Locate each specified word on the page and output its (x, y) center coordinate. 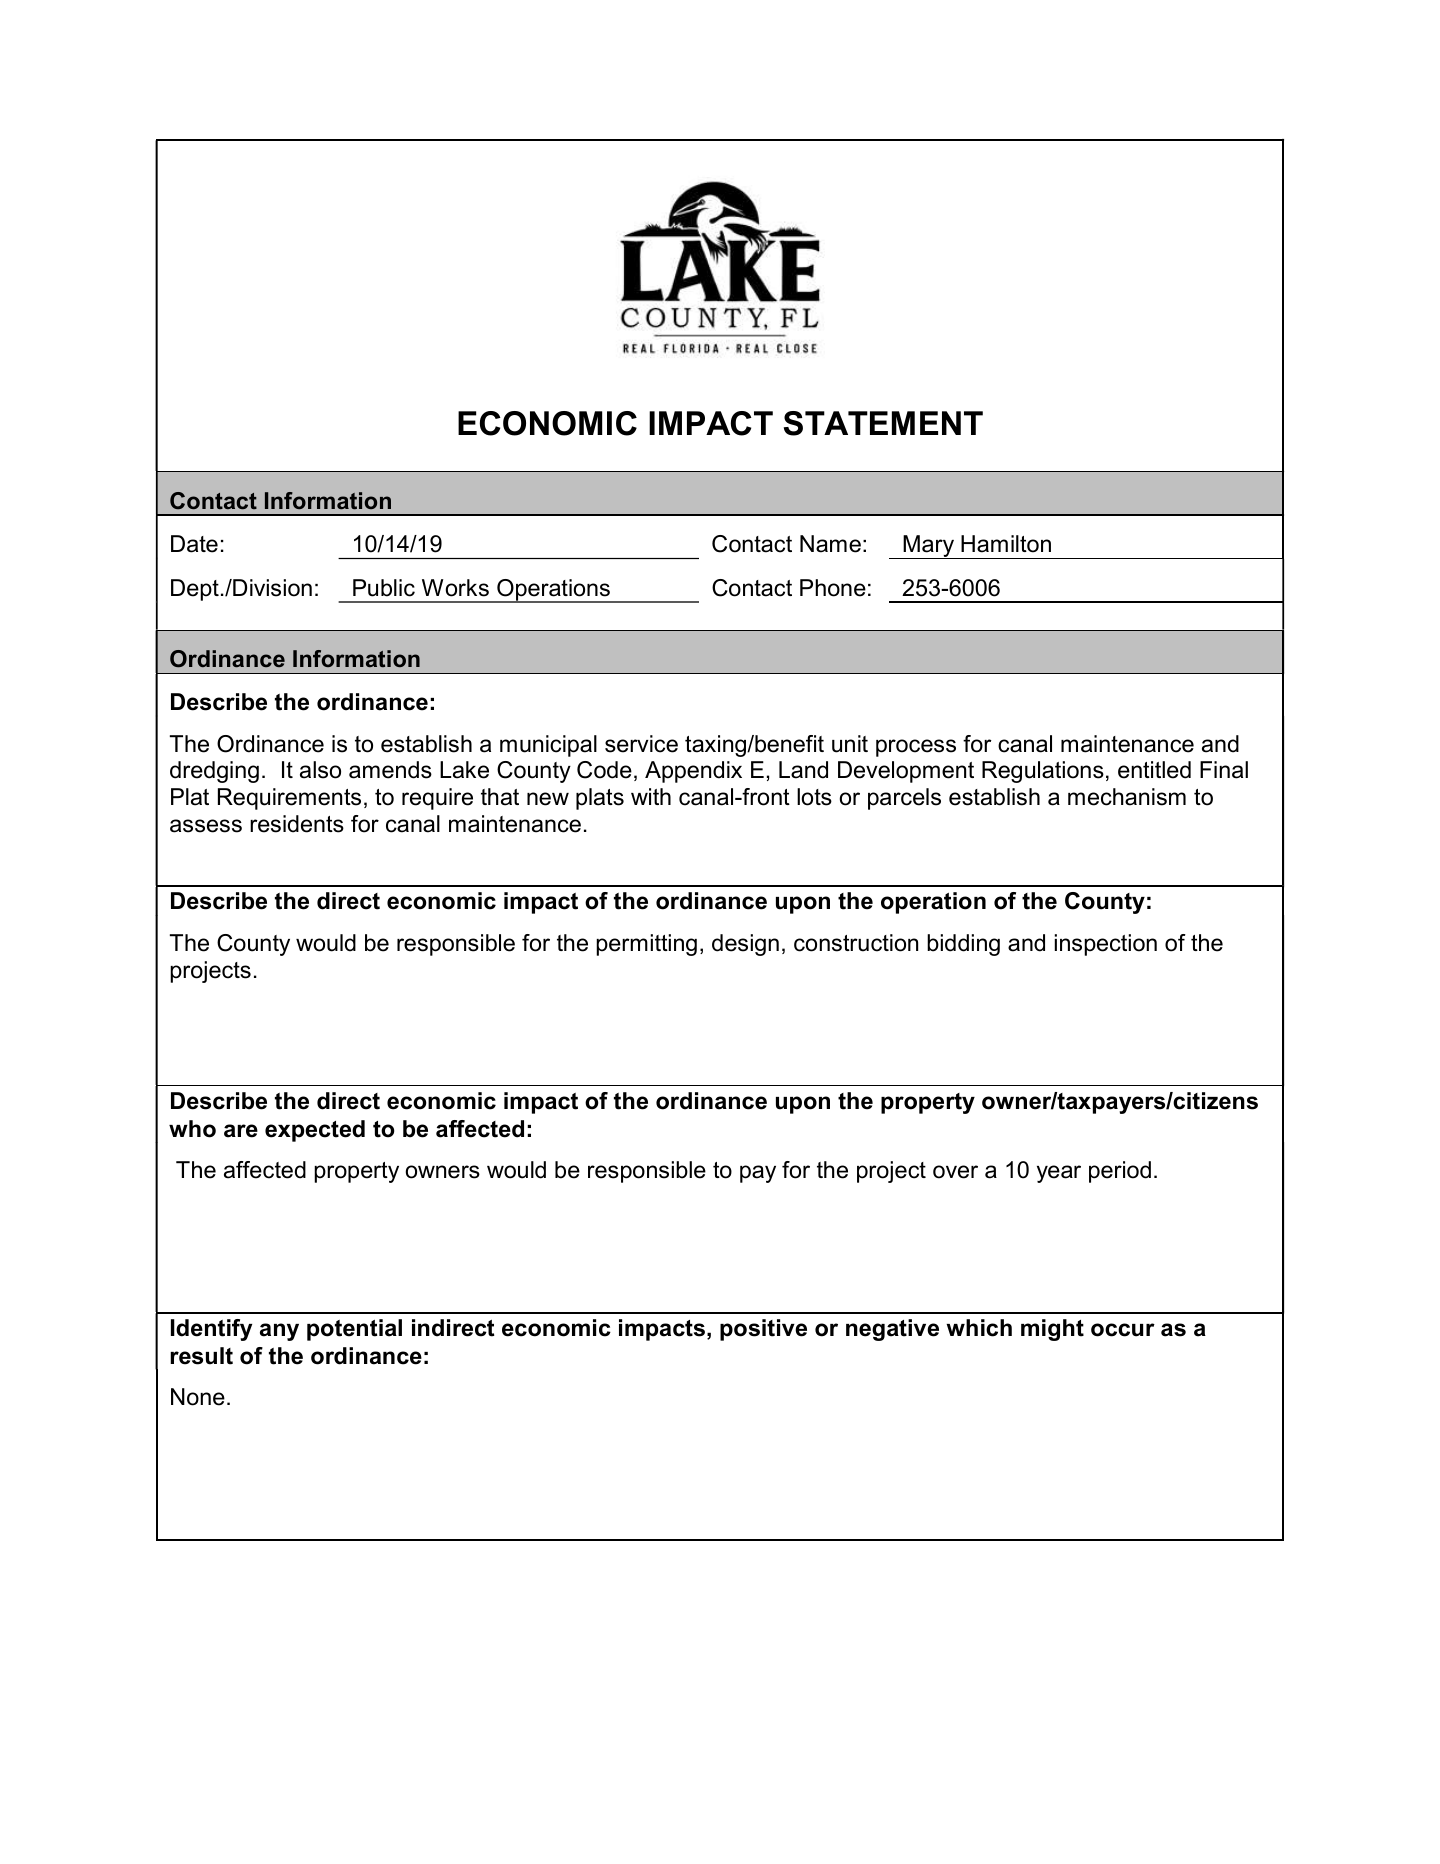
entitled (1154, 770)
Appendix (693, 772)
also (320, 770)
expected (315, 1131)
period (1120, 1172)
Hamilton (1006, 544)
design (745, 945)
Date (194, 544)
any (279, 1332)
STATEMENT (883, 423)
